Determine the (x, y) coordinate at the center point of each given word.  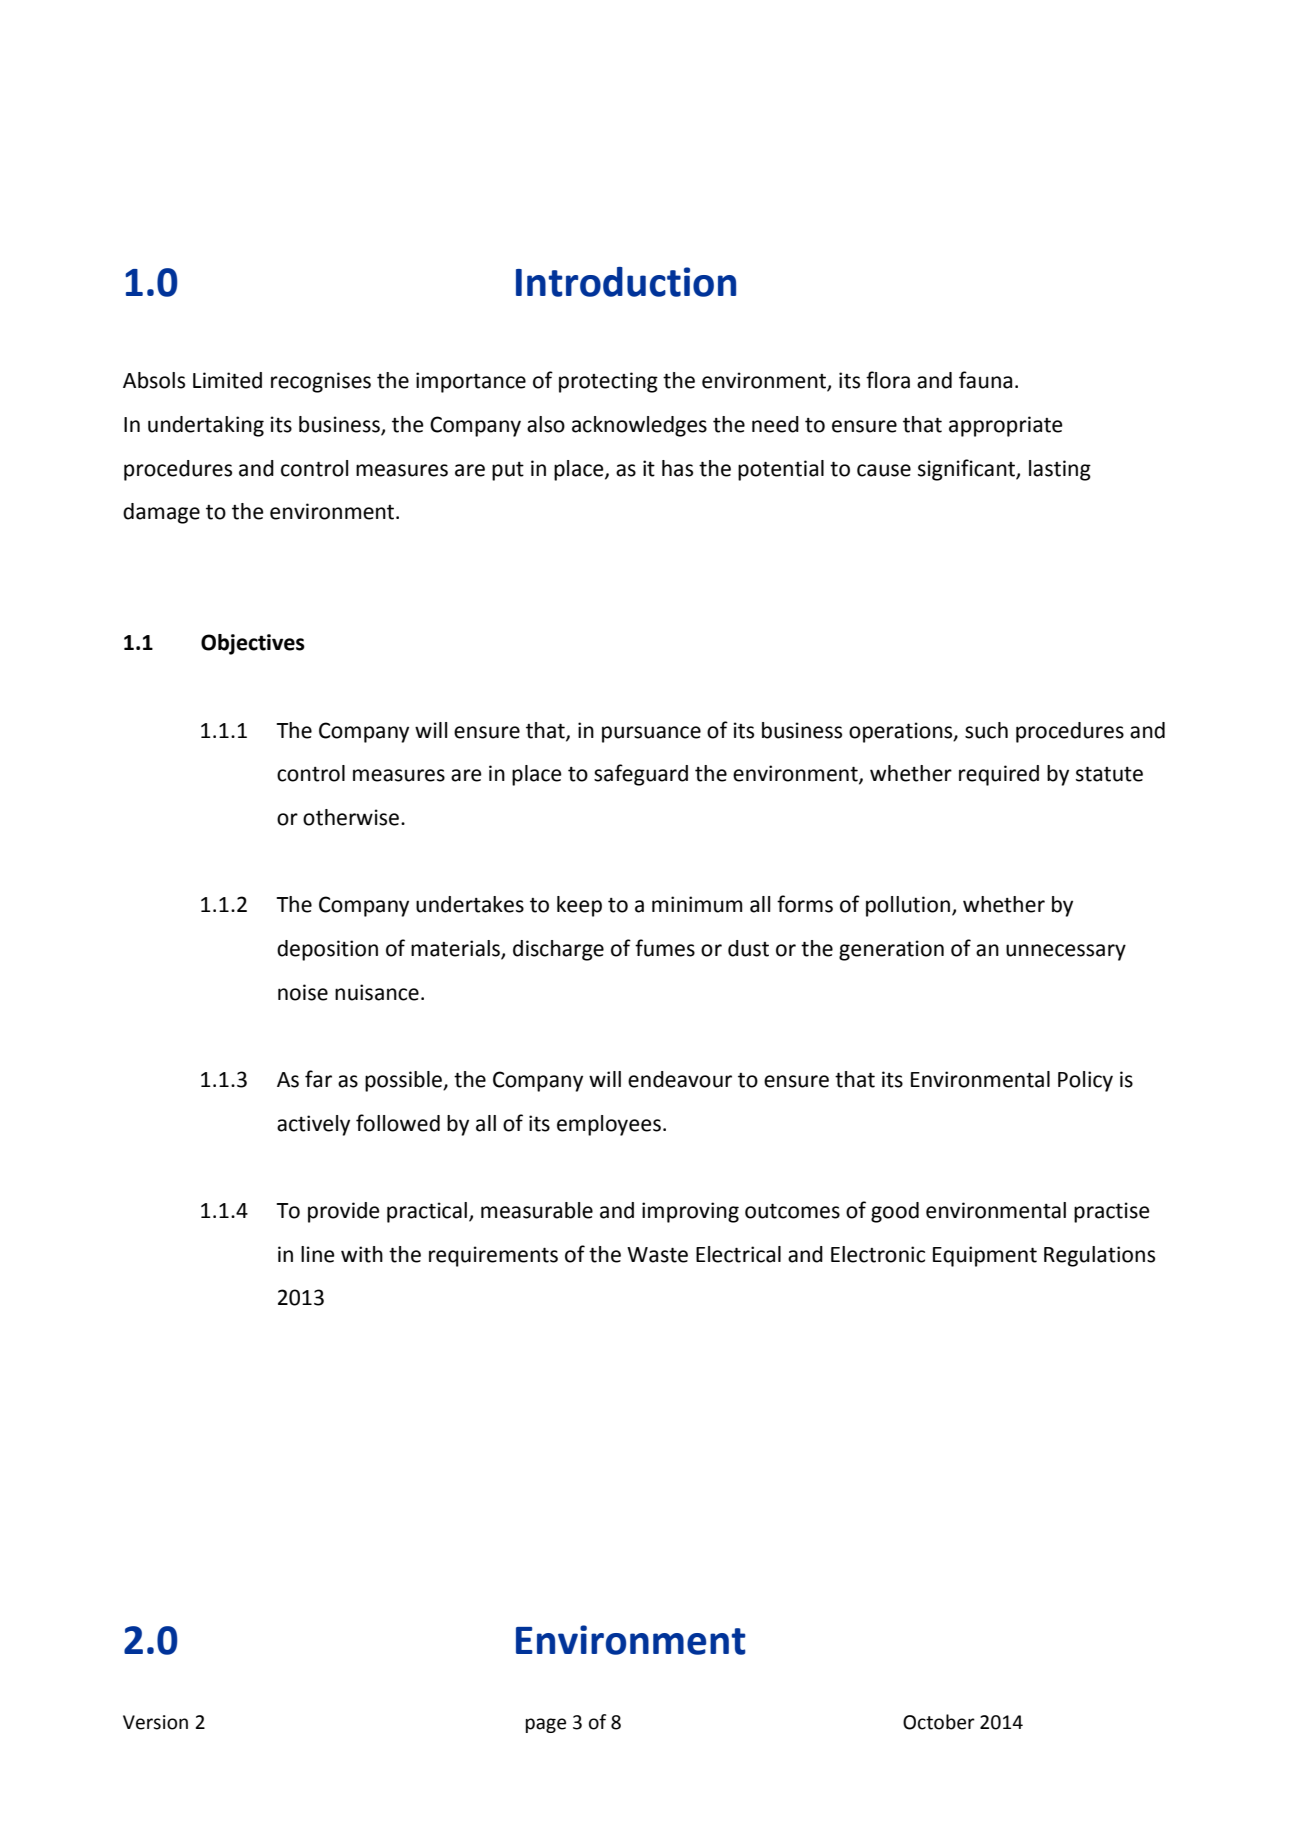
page (546, 1725)
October (939, 1722)
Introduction (626, 282)
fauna (985, 380)
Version (155, 1722)
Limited (227, 380)
